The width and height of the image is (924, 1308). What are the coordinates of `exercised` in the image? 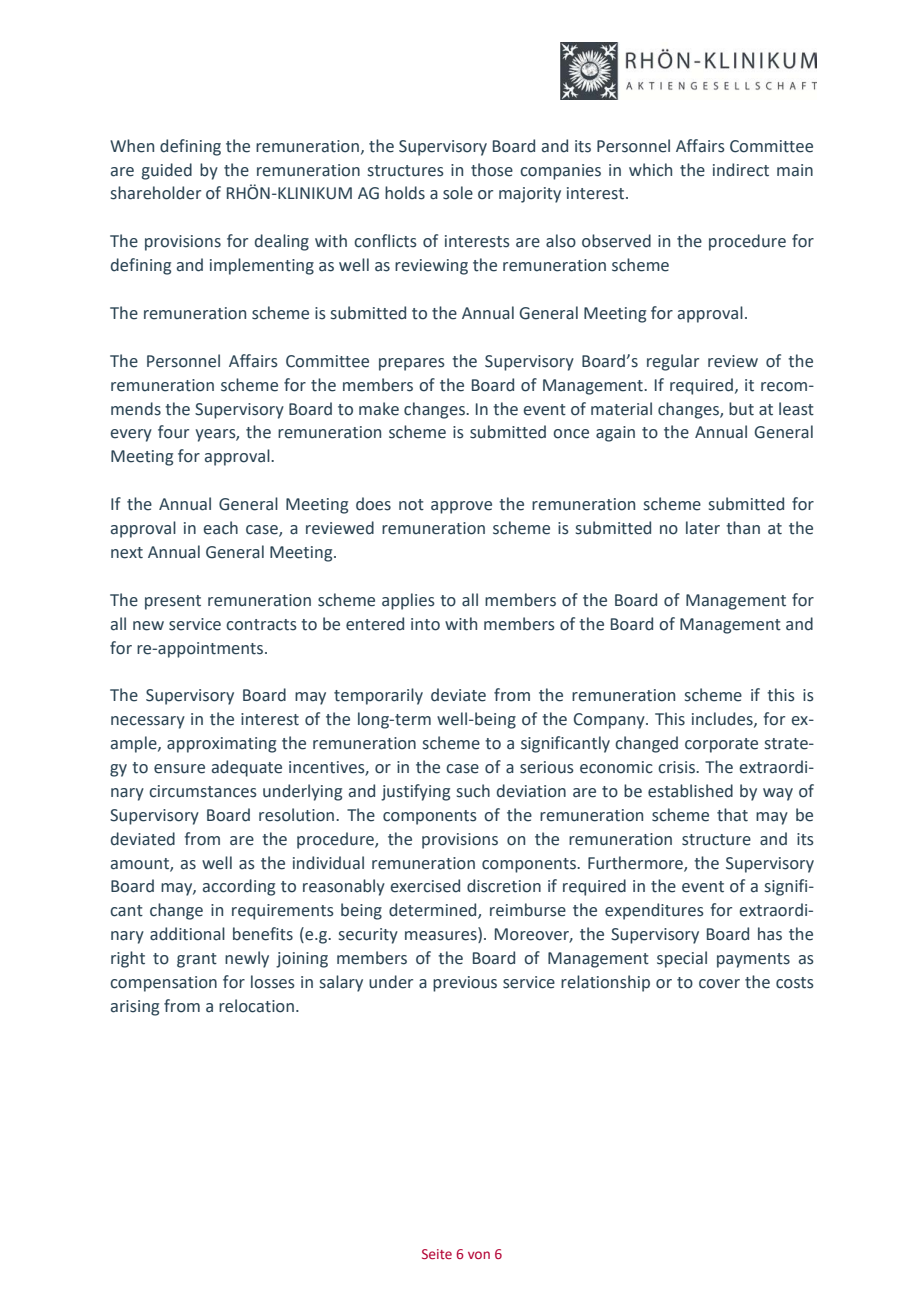 It's located at (425, 886).
